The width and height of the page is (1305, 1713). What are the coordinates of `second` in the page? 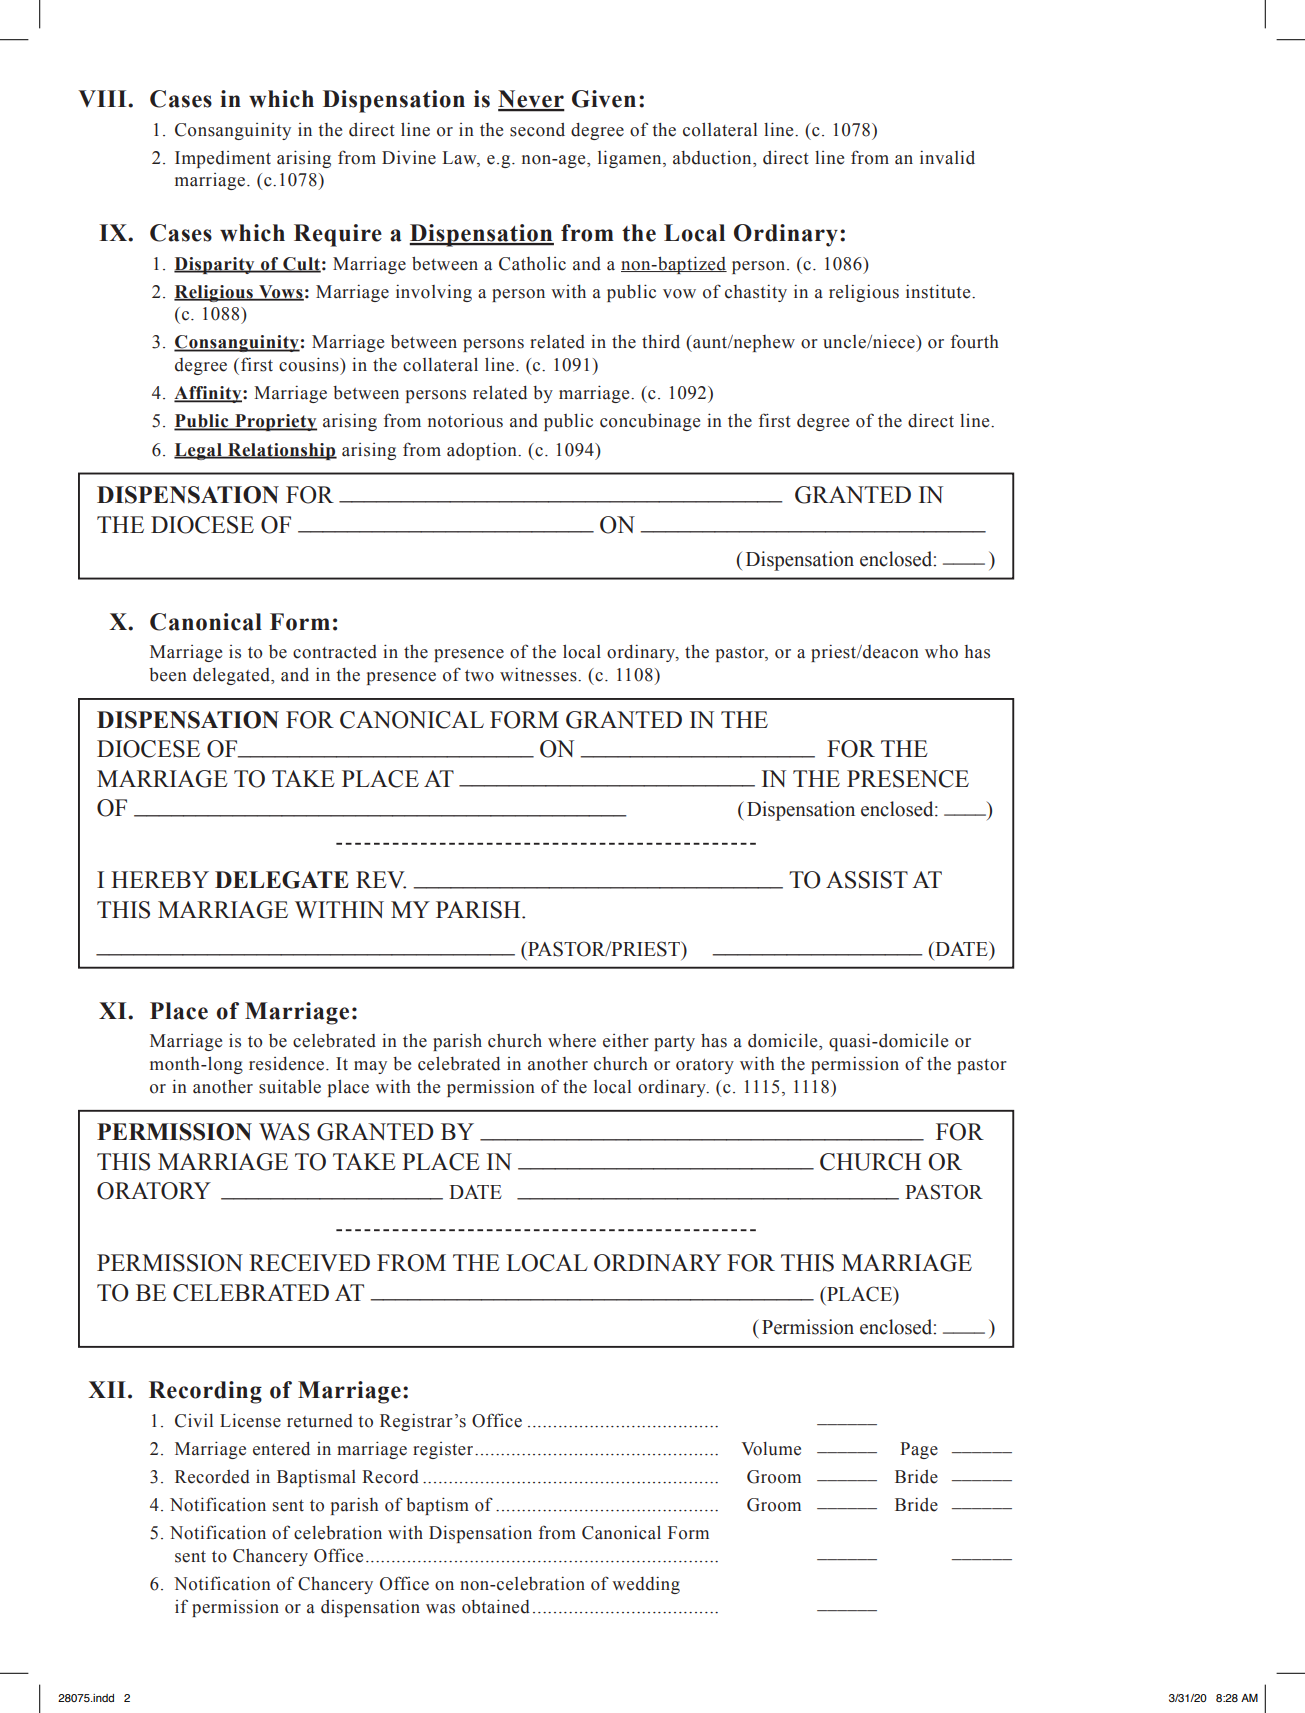 It's located at (537, 130).
